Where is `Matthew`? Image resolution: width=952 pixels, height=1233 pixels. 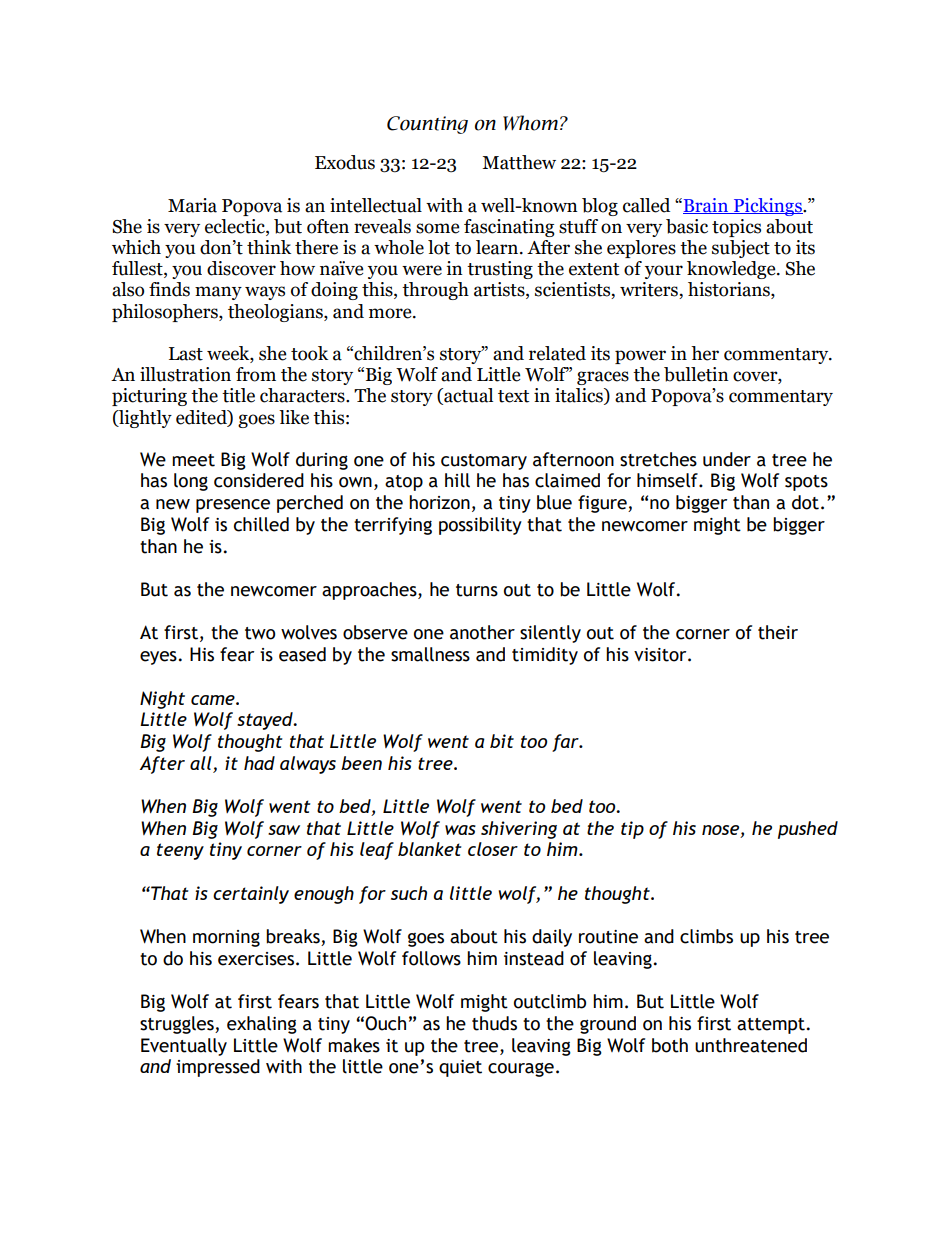 Matthew is located at coordinates (519, 162).
